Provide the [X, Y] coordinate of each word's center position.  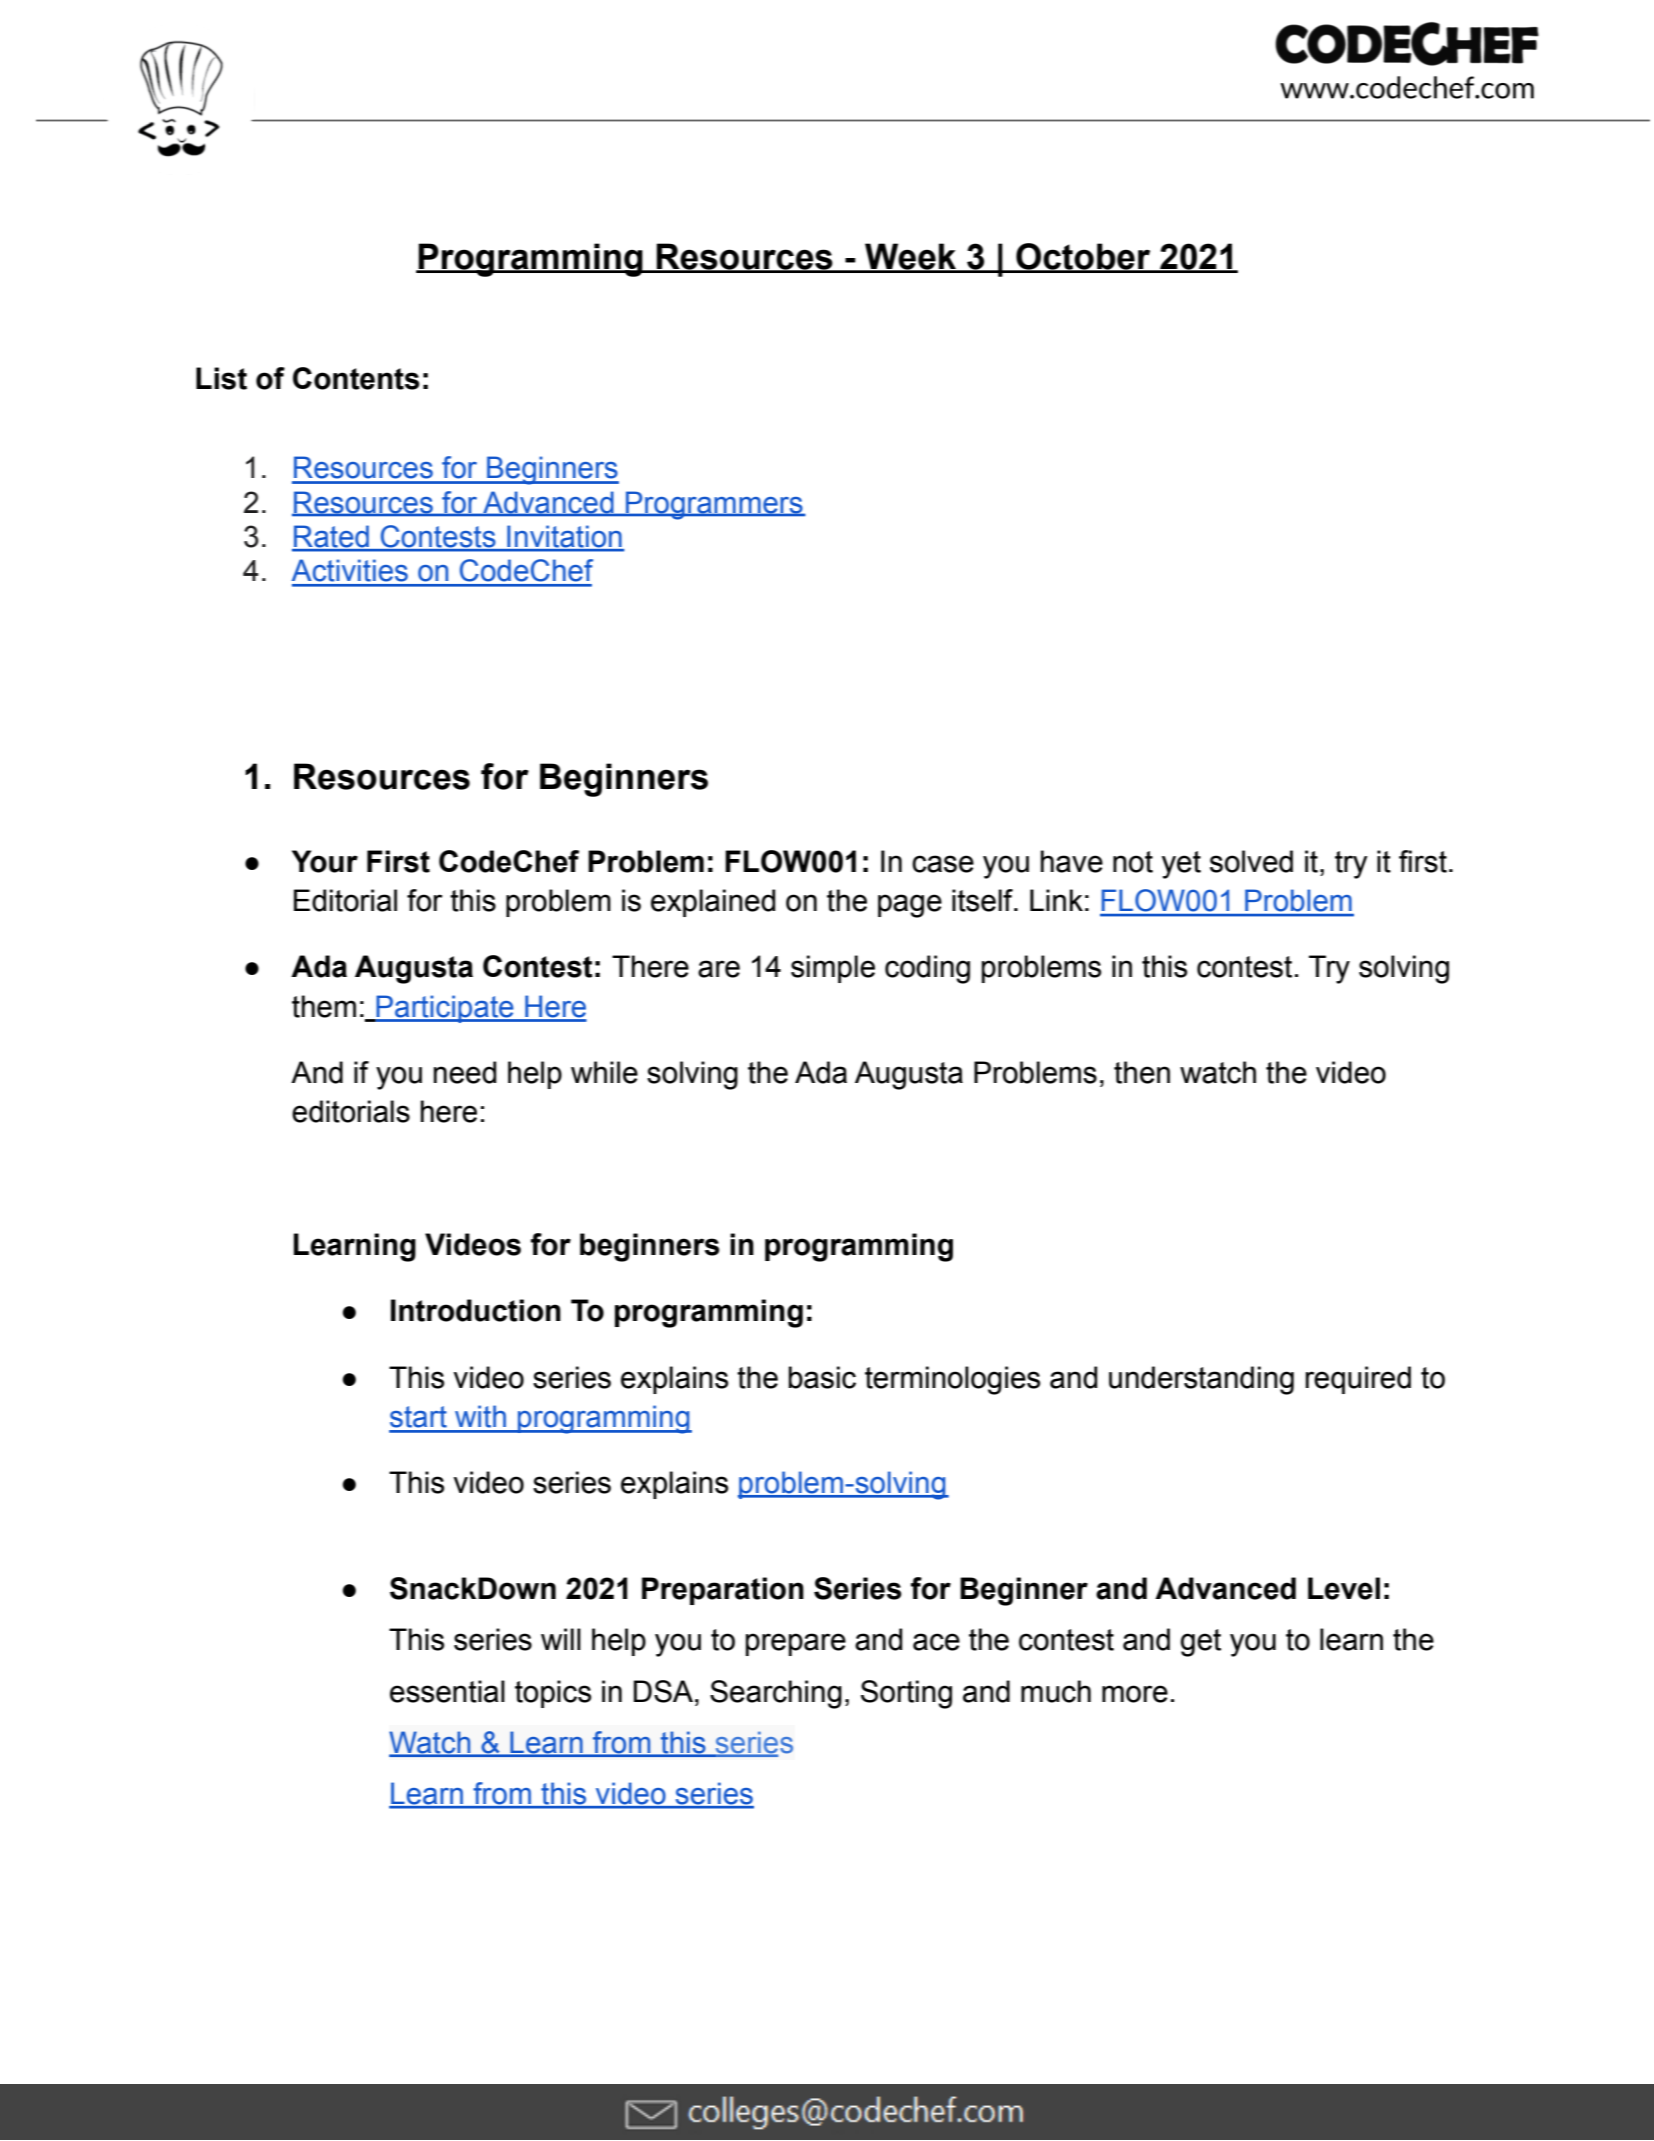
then [1142, 1072]
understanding [1201, 1380]
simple [833, 969]
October [1083, 257]
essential [447, 1691]
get [1201, 1643]
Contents [356, 378]
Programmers [714, 505]
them [324, 1006]
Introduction [476, 1310]
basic [822, 1377]
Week [911, 257]
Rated [331, 538]
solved [1251, 861]
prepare [796, 1644]
